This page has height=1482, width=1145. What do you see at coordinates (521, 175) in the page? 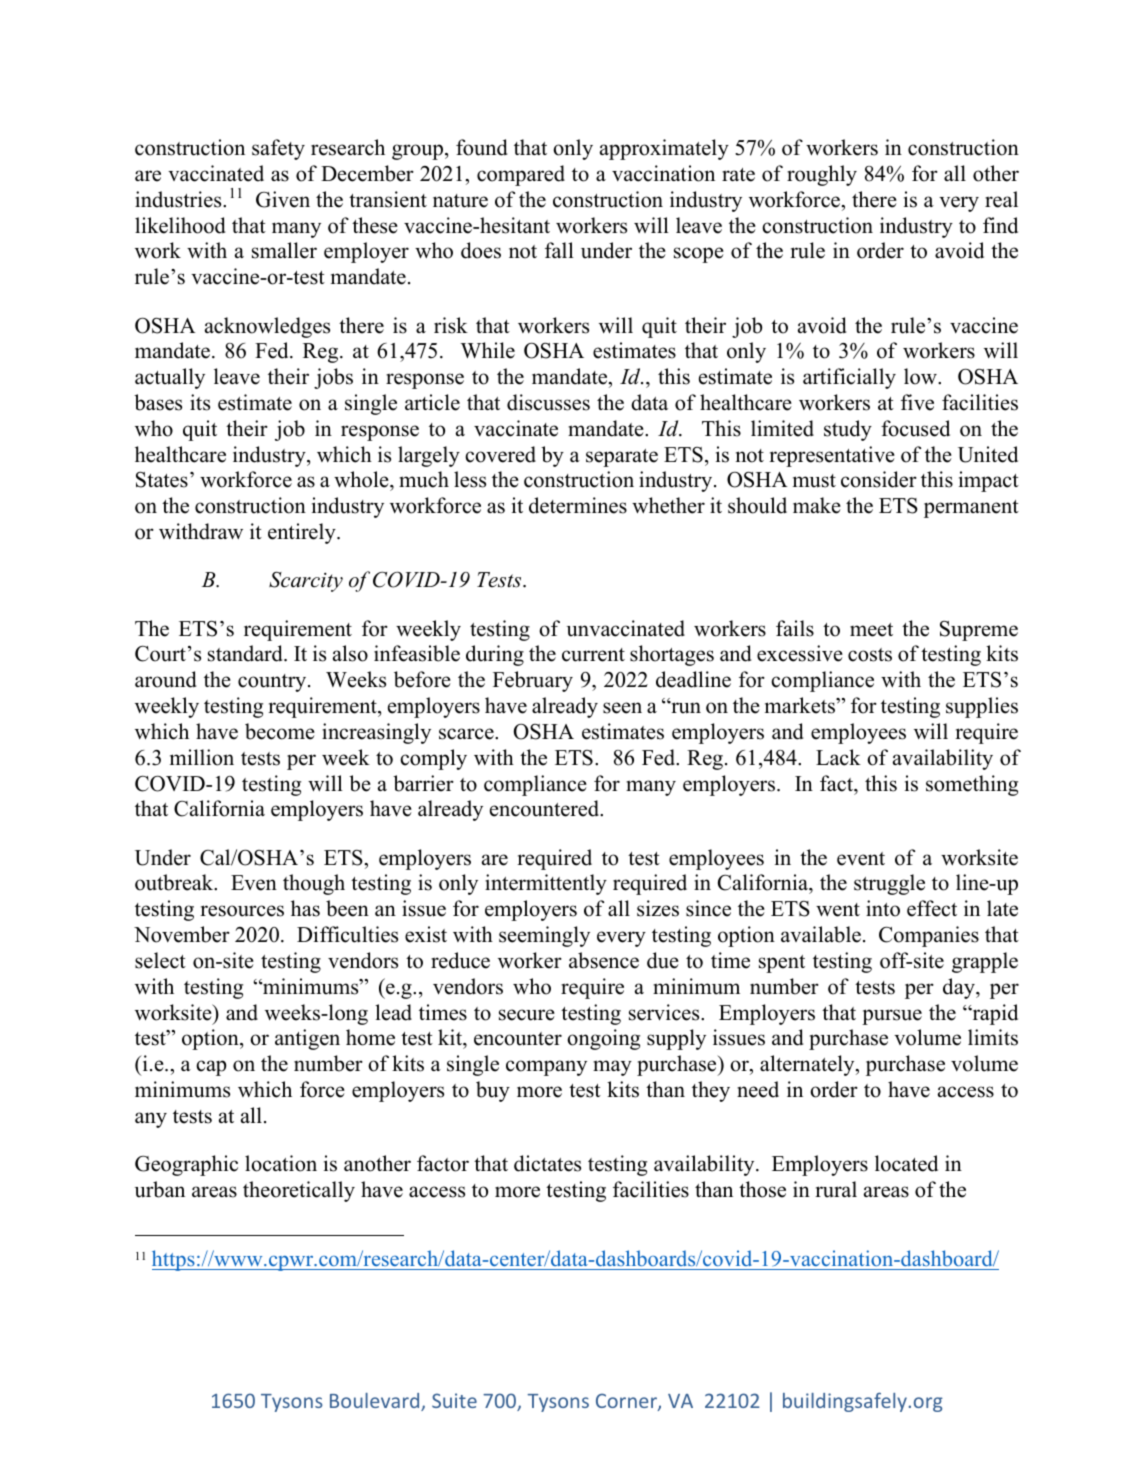
I see `compared` at bounding box center [521, 175].
